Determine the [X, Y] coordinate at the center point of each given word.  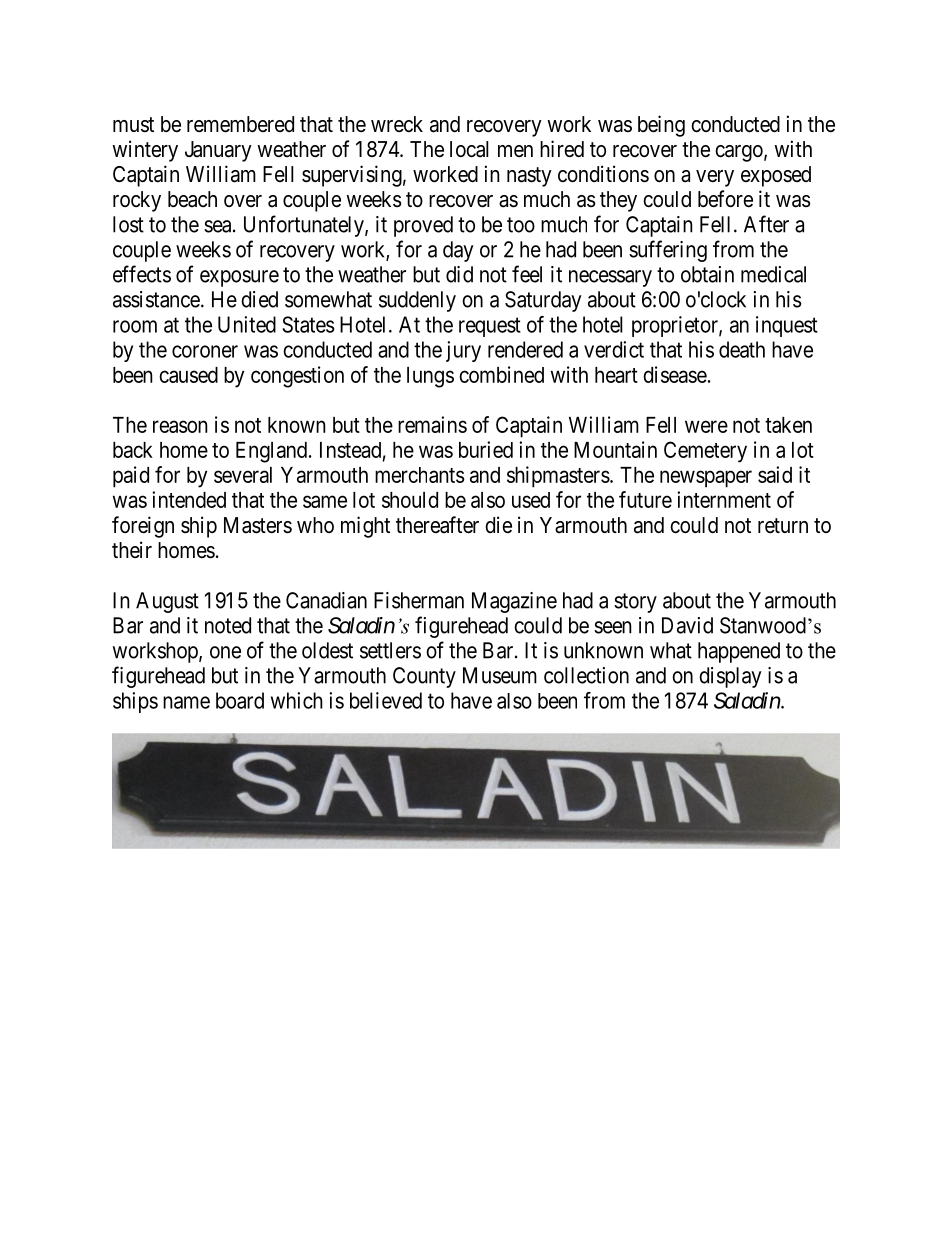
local [469, 149]
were [706, 426]
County [424, 677]
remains [432, 424]
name [186, 702]
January [218, 151]
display [730, 677]
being [661, 126]
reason [180, 426]
